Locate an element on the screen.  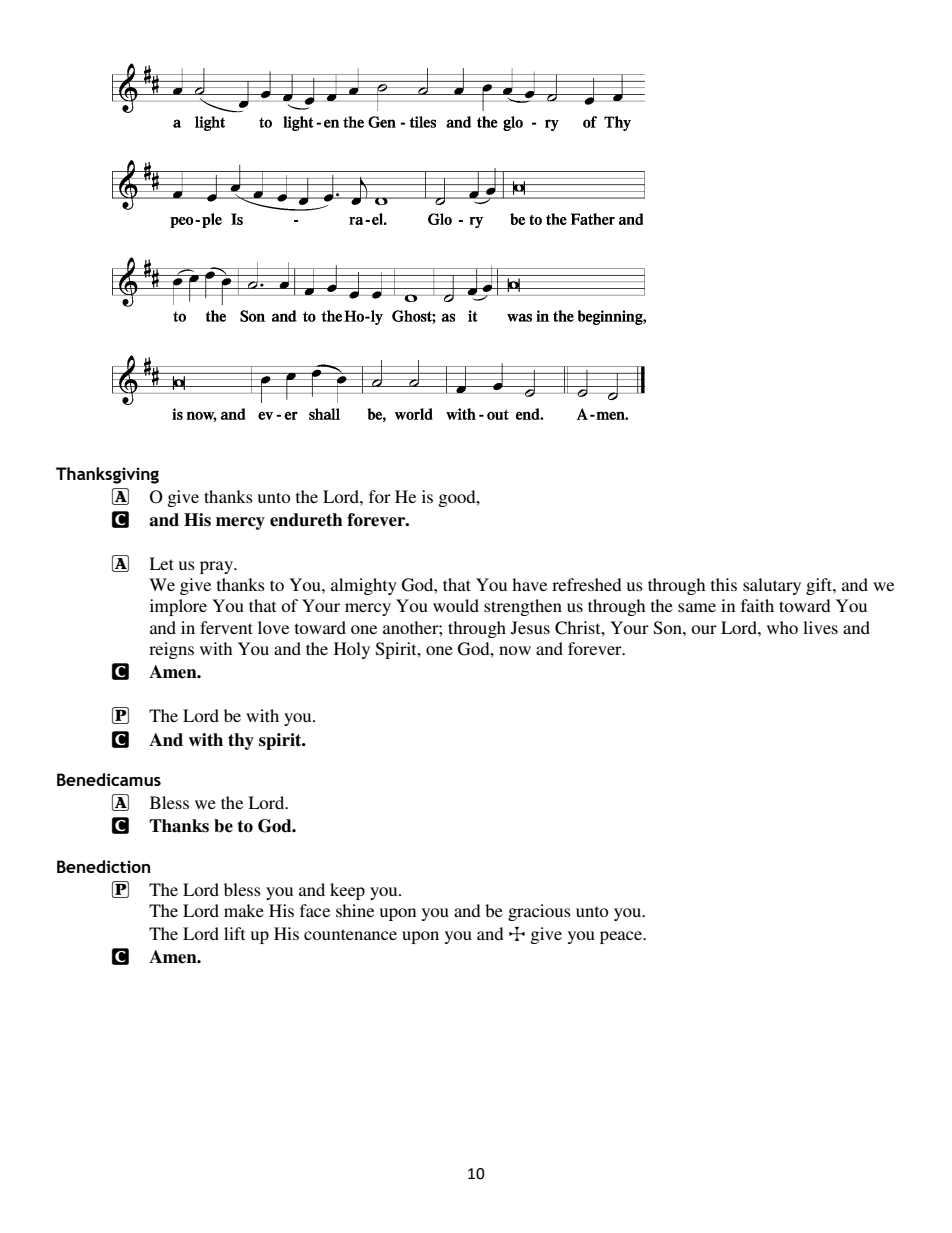
now is located at coordinates (515, 650).
